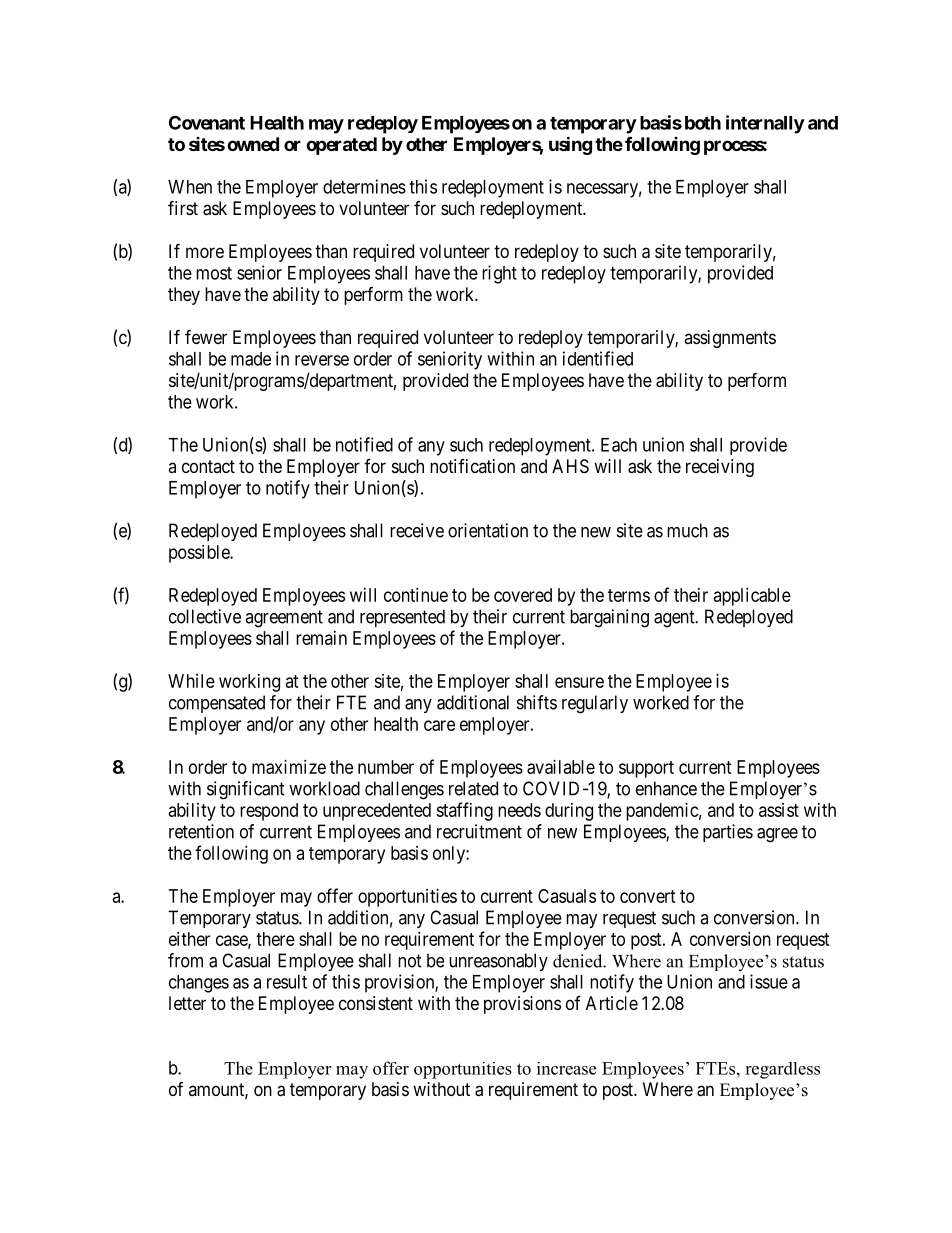 This document has width=952, height=1233. I want to click on maximize, so click(289, 767).
